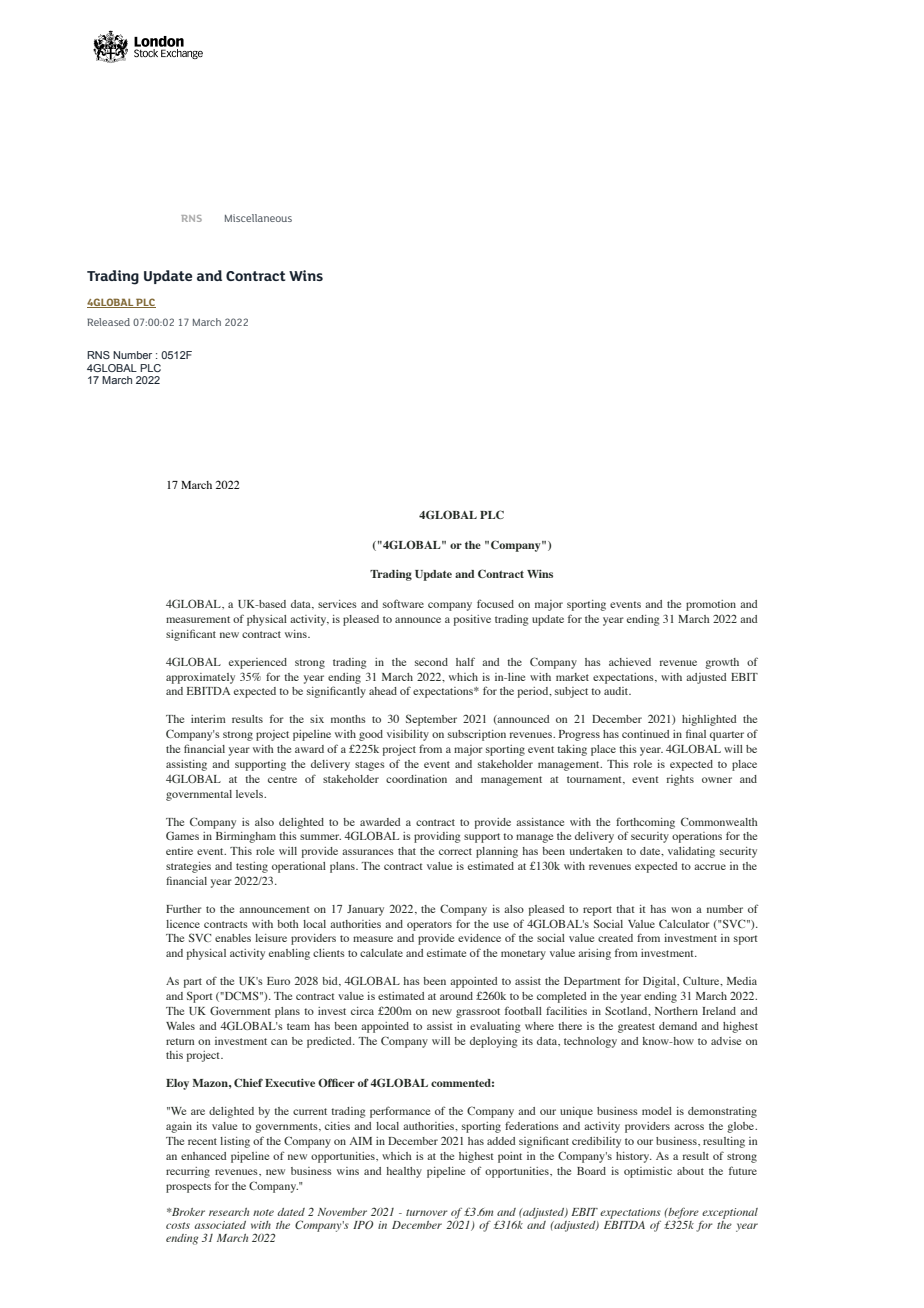  Describe the element at coordinates (180, 1026) in the screenshot. I see `Wales` at that location.
